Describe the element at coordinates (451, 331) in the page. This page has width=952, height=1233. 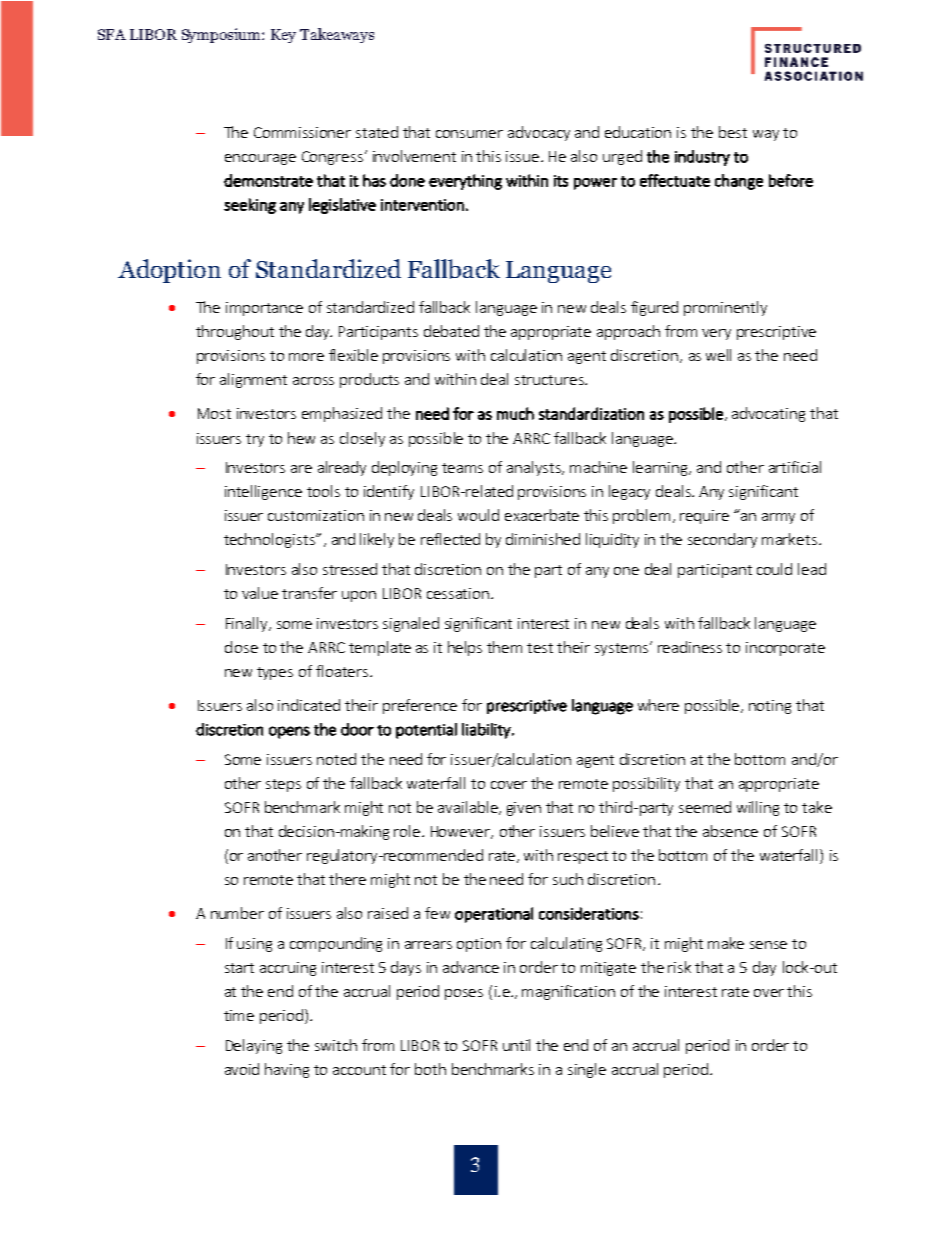
I see `debated` at that location.
